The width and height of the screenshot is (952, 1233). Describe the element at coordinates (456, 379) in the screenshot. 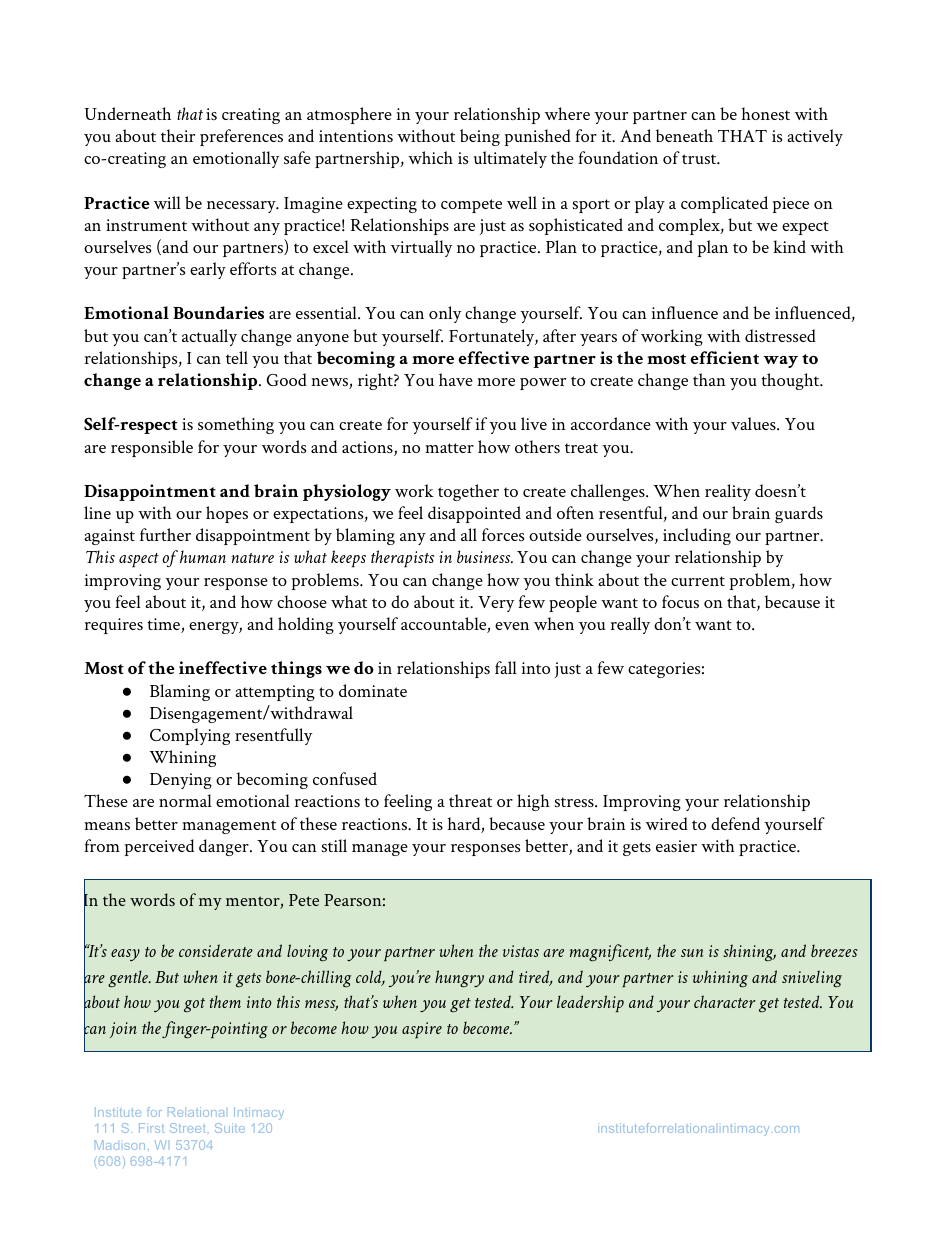

I see `have` at that location.
